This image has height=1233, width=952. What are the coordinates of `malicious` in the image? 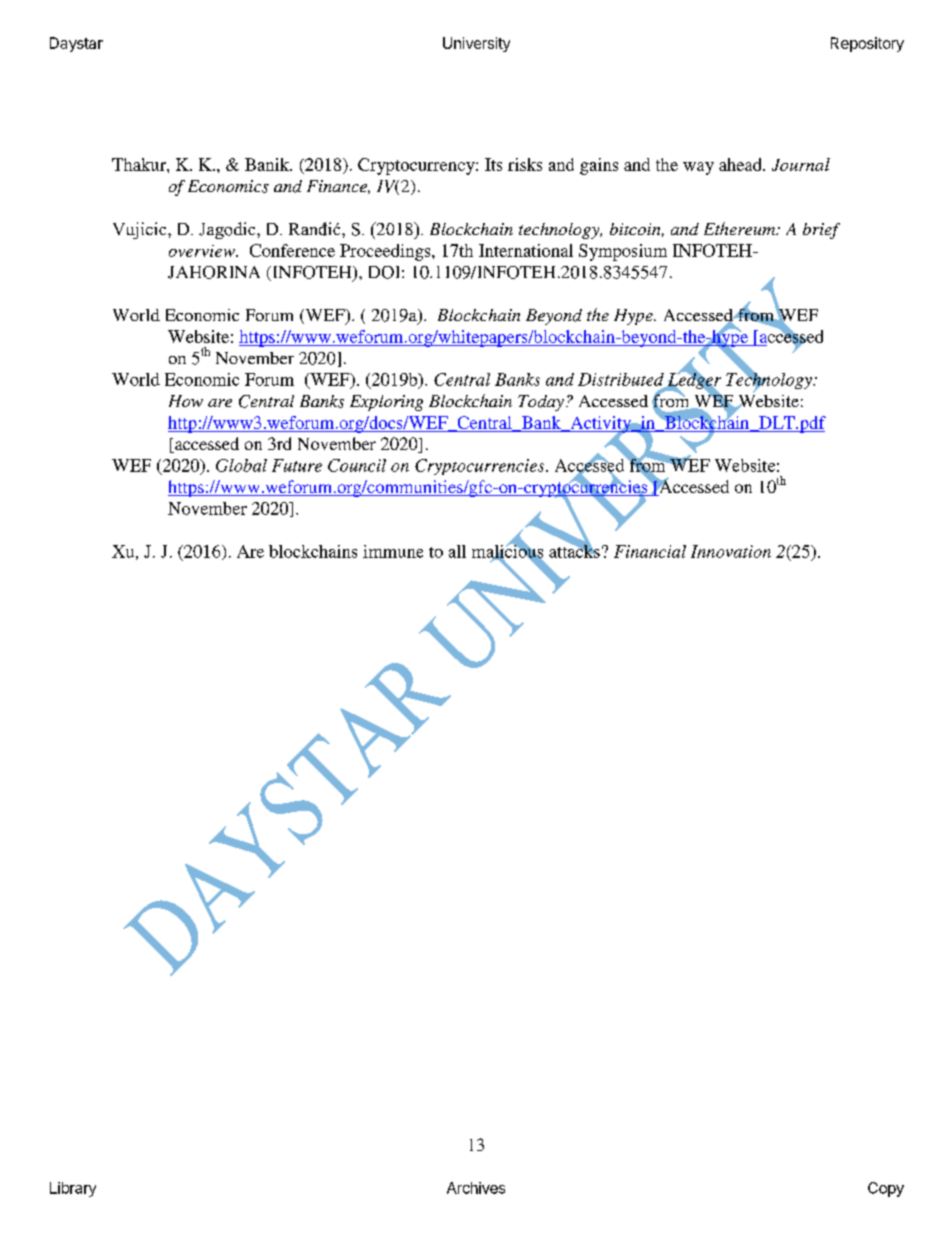 It's located at (507, 551).
